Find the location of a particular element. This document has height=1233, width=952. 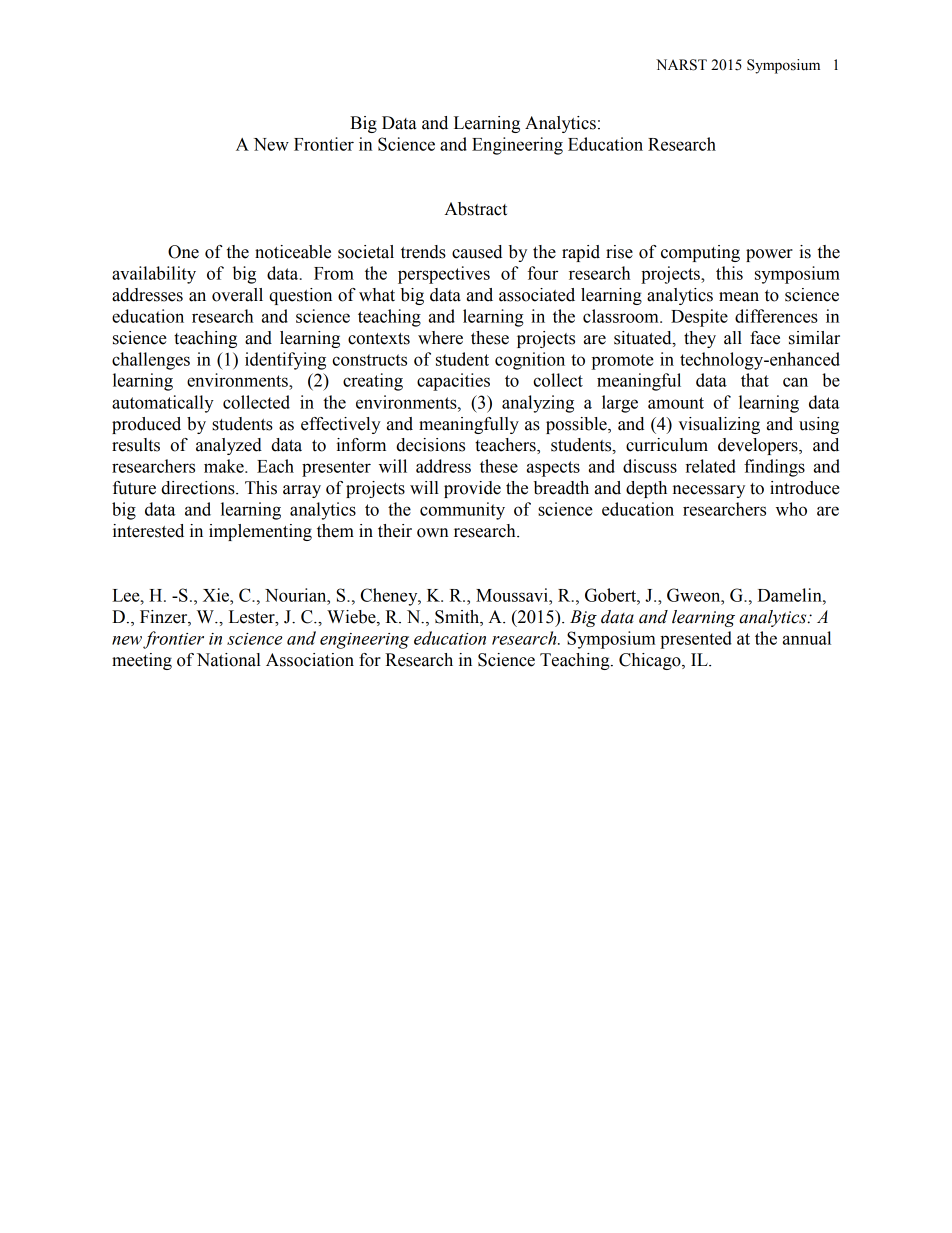

provide is located at coordinates (472, 489).
